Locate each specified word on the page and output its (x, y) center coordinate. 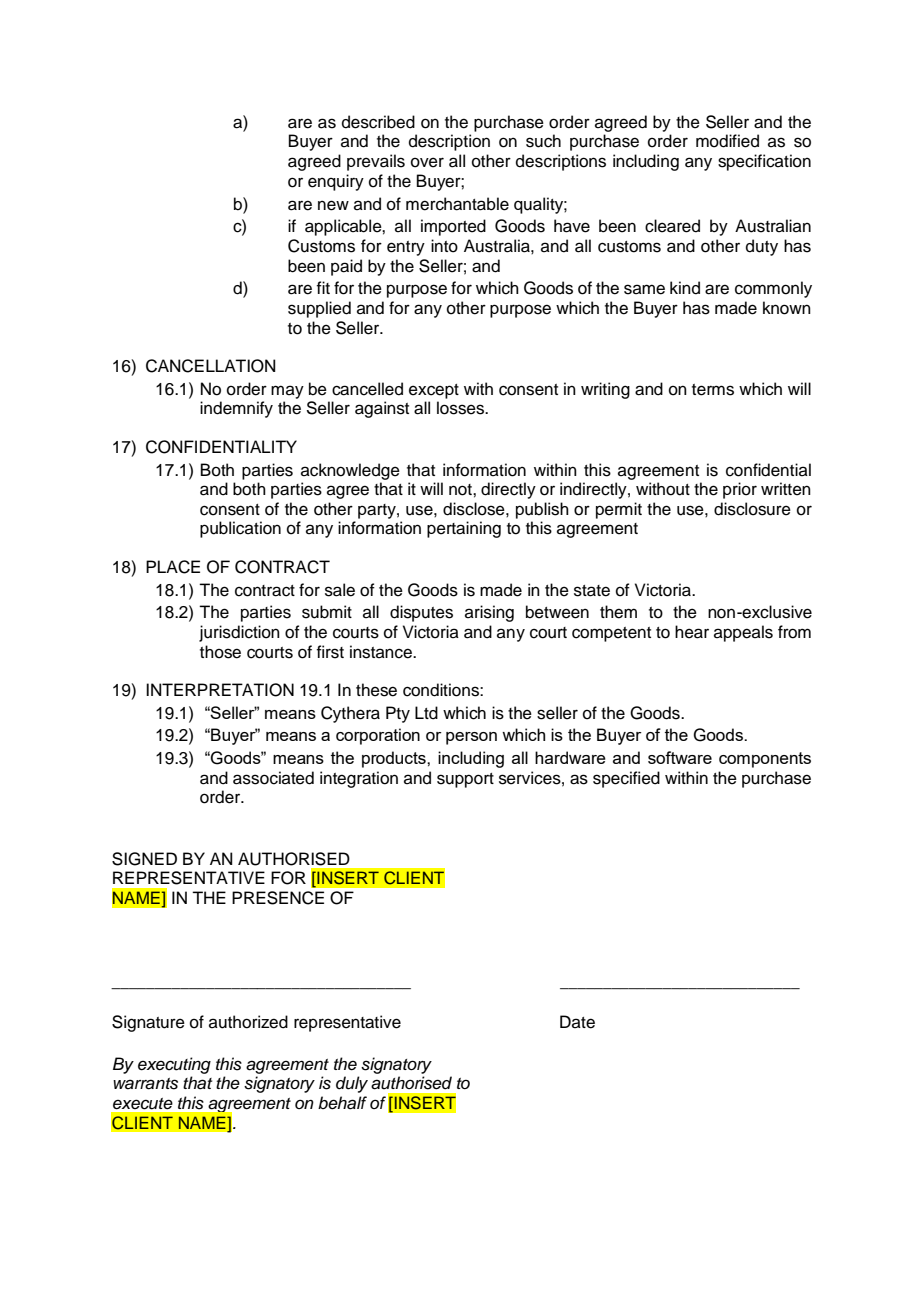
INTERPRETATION (220, 690)
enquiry (336, 182)
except (434, 391)
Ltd (426, 713)
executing (174, 1065)
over (427, 162)
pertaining (464, 529)
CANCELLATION (211, 366)
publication (240, 529)
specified (626, 779)
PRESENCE (278, 898)
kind (685, 288)
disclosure (752, 509)
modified (727, 141)
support (465, 780)
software (680, 757)
